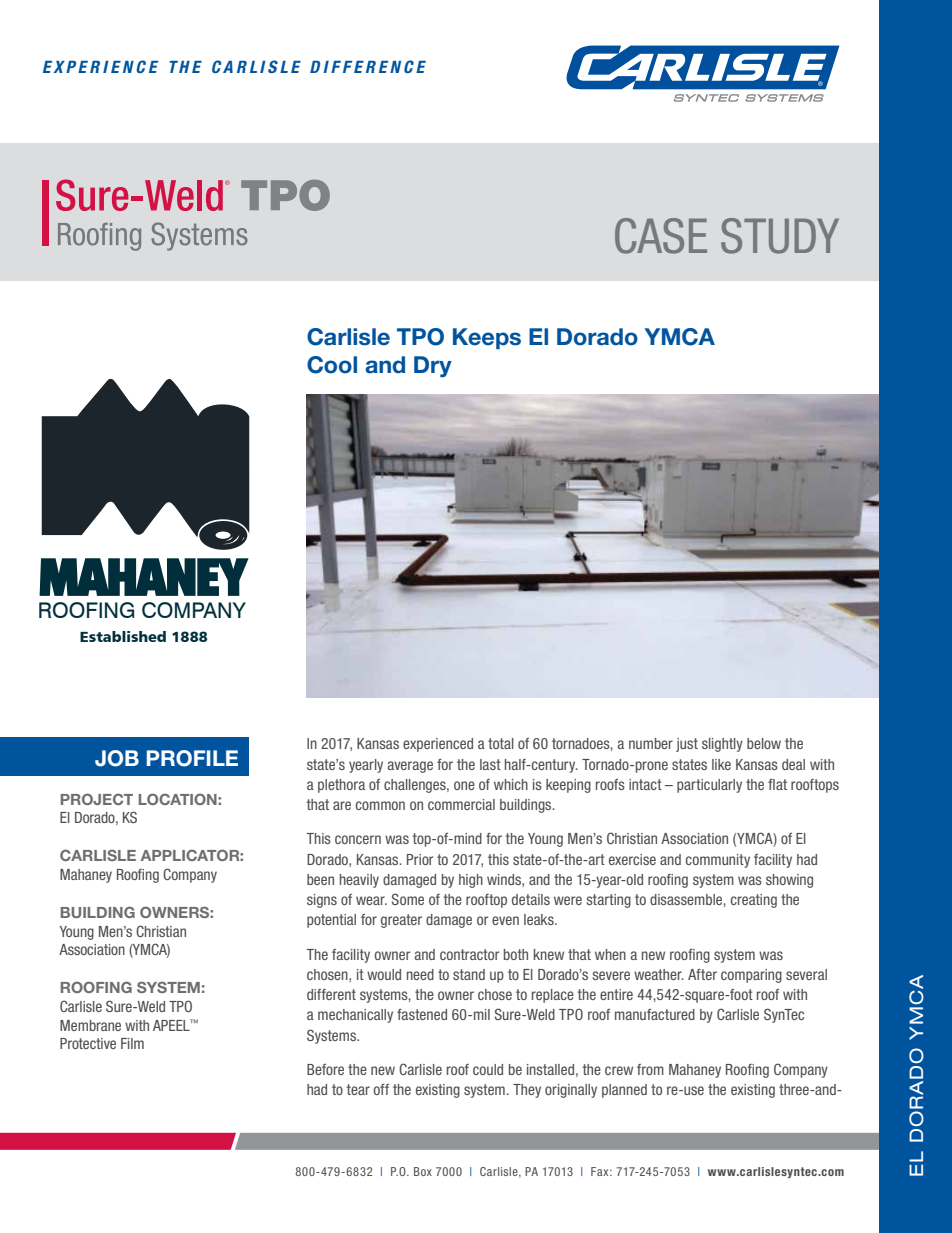  I want to click on slightly, so click(722, 745).
